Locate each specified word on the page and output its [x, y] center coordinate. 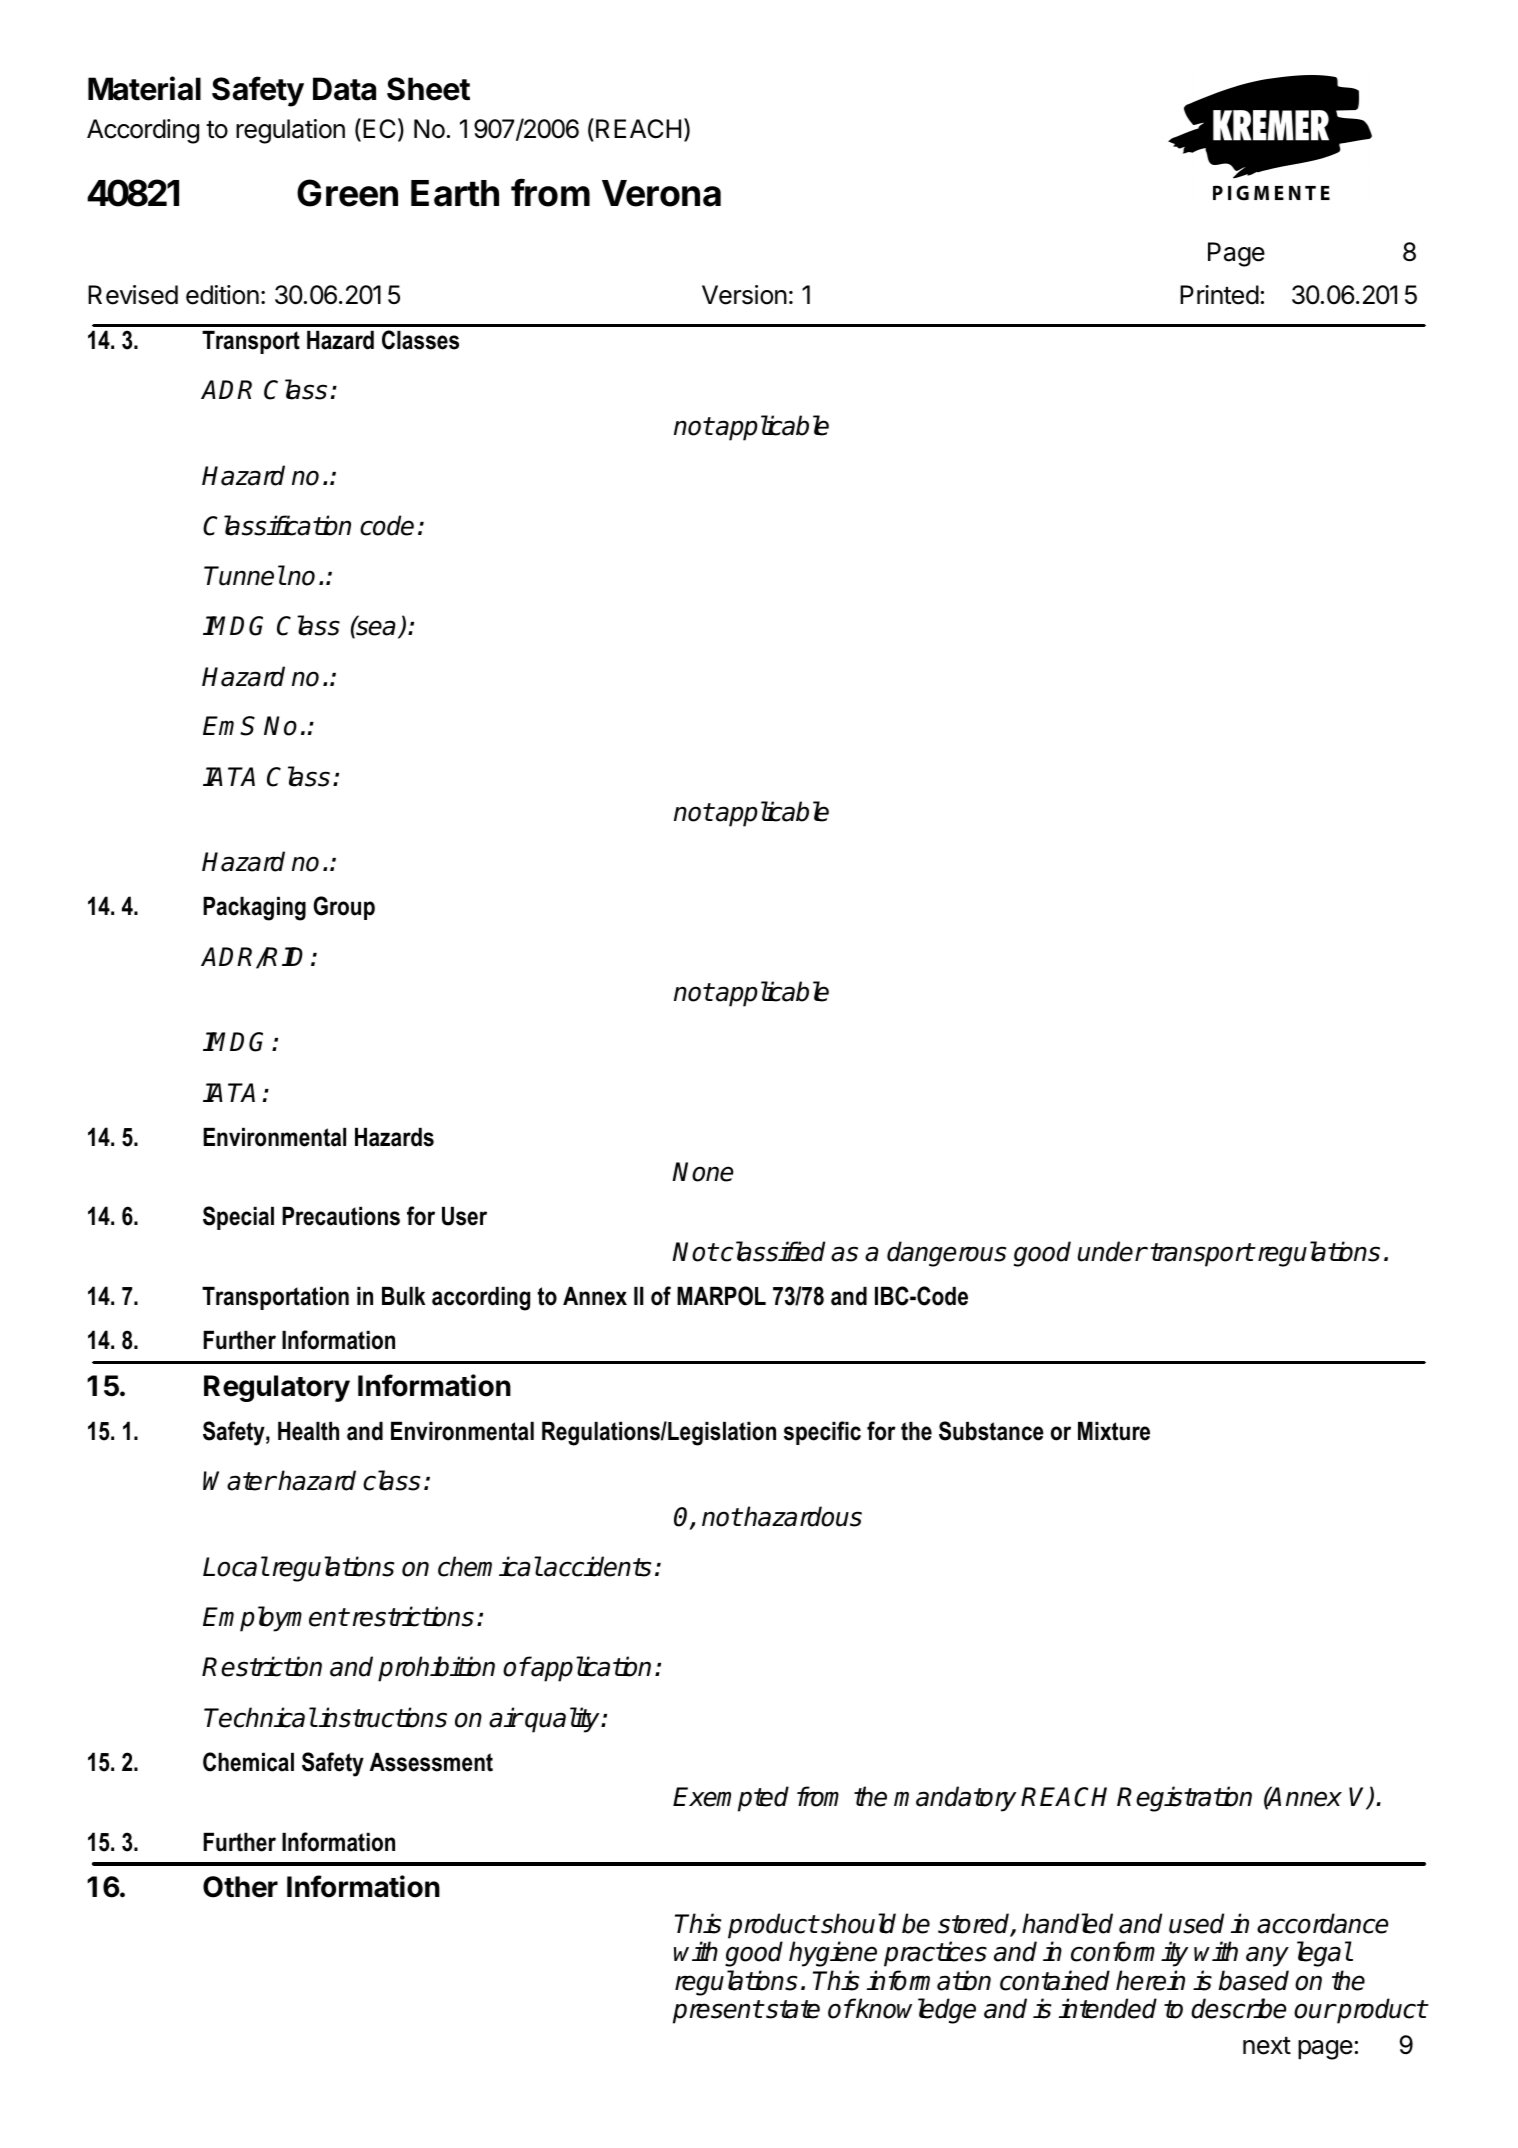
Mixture [1114, 1431]
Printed [1219, 295]
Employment [275, 1619]
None [702, 1172]
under [1112, 1251]
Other [240, 1887]
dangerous [946, 1254]
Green [347, 193]
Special [238, 1218]
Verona [661, 193]
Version [744, 295]
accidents [596, 1566]
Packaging [254, 909]
